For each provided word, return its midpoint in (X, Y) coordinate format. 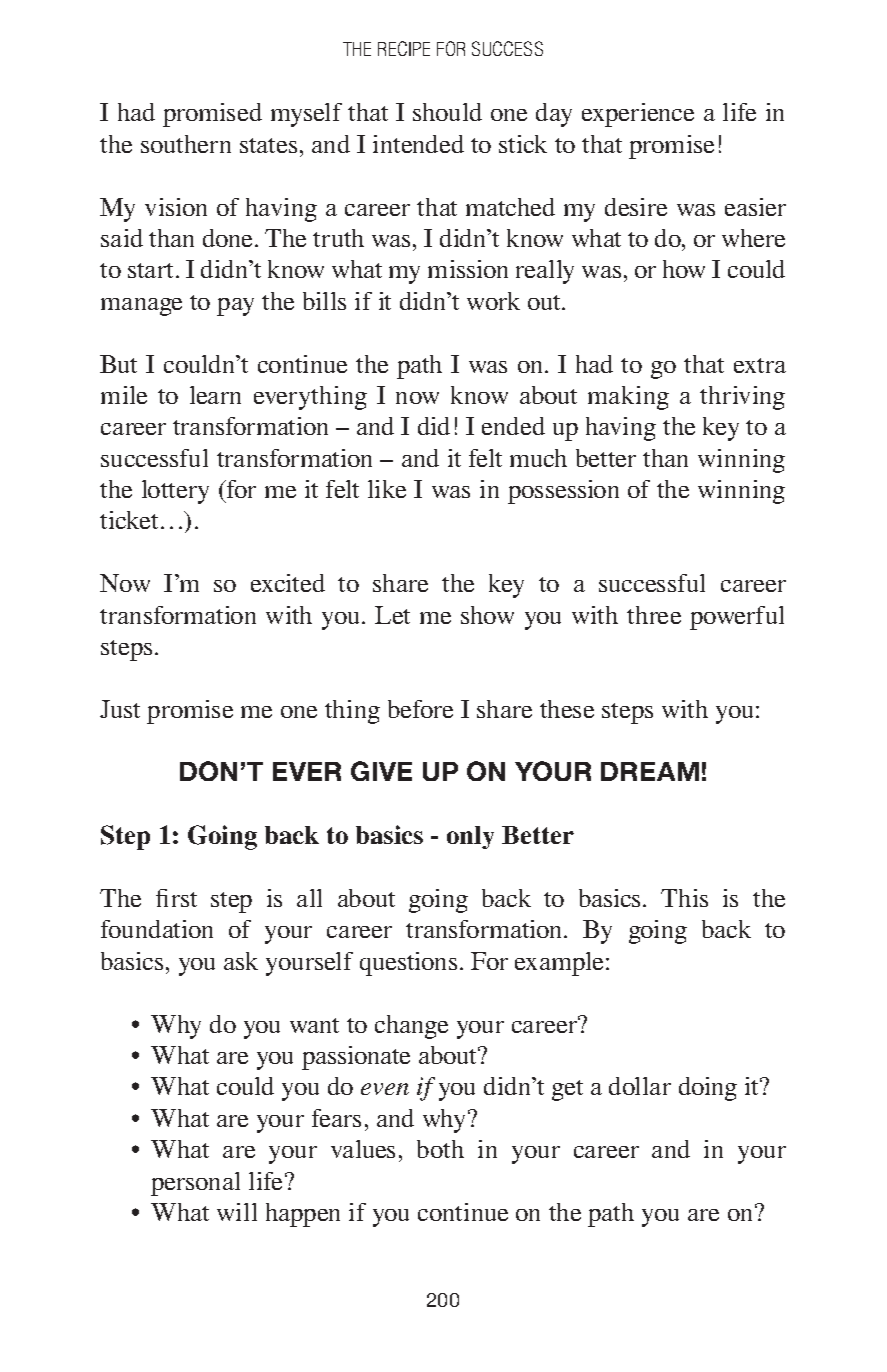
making (628, 398)
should (447, 112)
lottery (175, 492)
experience (638, 115)
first (176, 898)
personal (195, 1184)
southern (186, 144)
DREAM (650, 771)
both (440, 1149)
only (470, 837)
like (387, 489)
